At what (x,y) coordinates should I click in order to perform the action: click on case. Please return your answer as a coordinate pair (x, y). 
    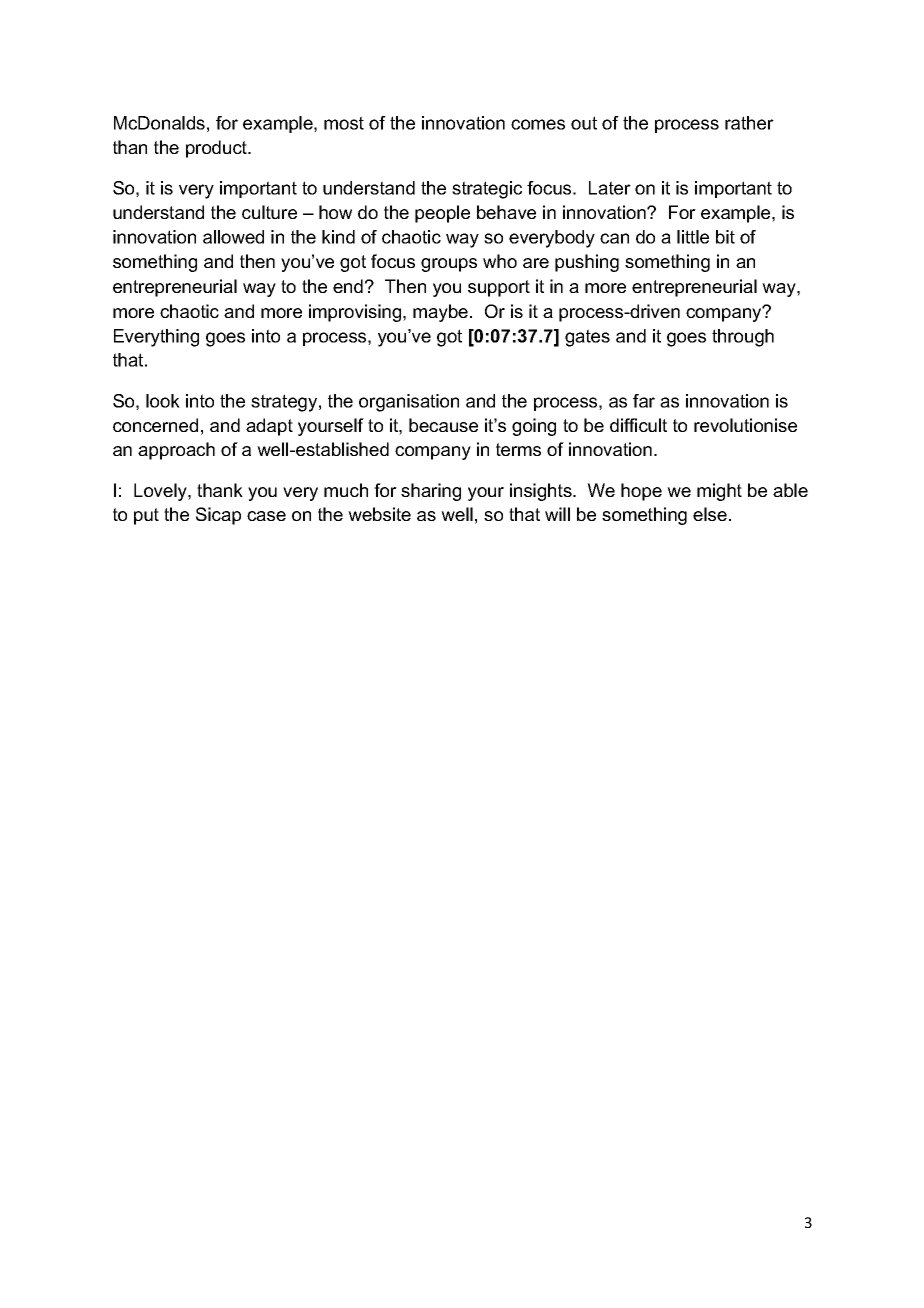
    Looking at the image, I should click on (266, 516).
